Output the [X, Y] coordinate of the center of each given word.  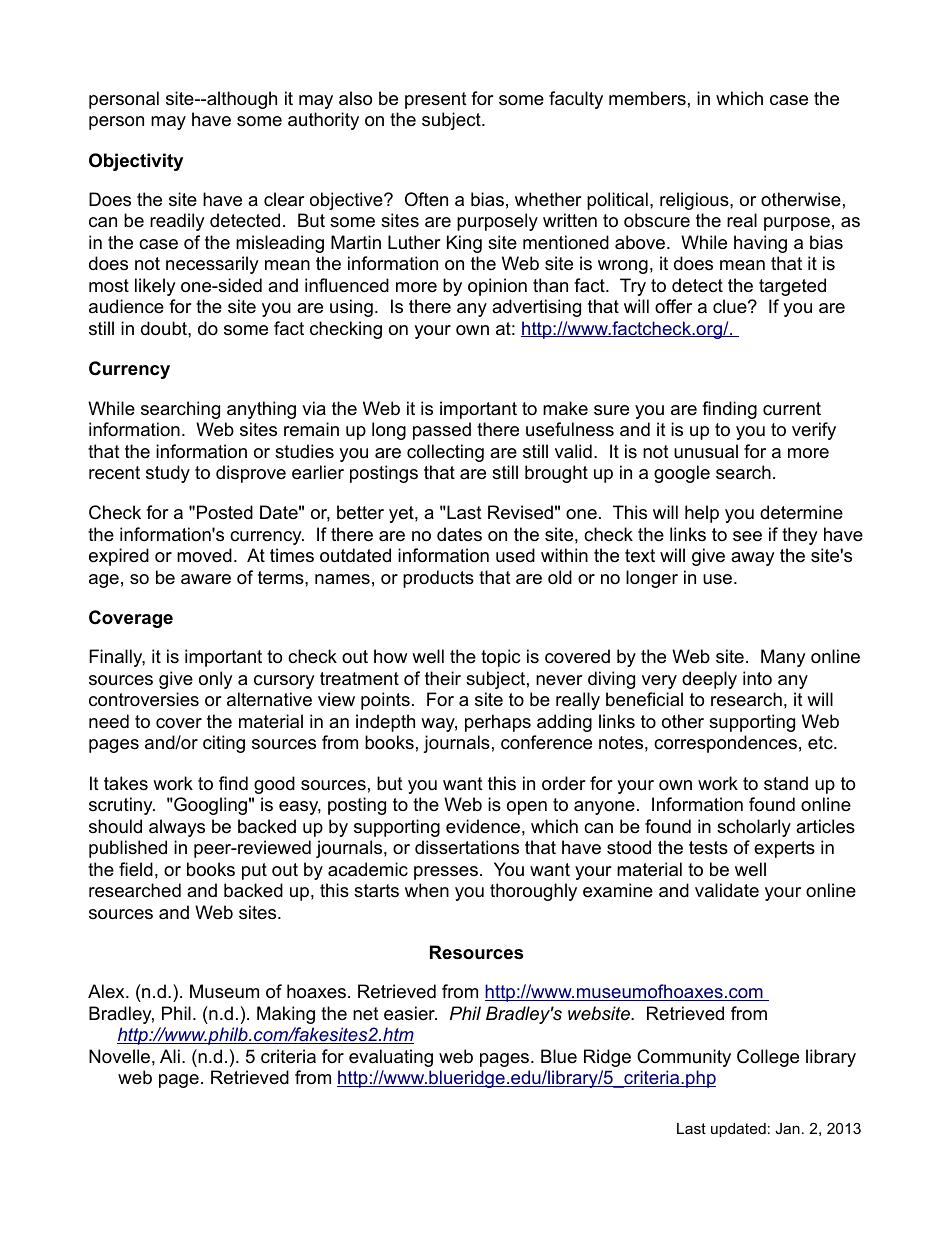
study [168, 474]
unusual [706, 451]
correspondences [725, 744]
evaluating [391, 1058]
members [647, 98]
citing [224, 744]
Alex [107, 991]
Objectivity [136, 162]
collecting [445, 453]
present [436, 100]
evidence [483, 826]
